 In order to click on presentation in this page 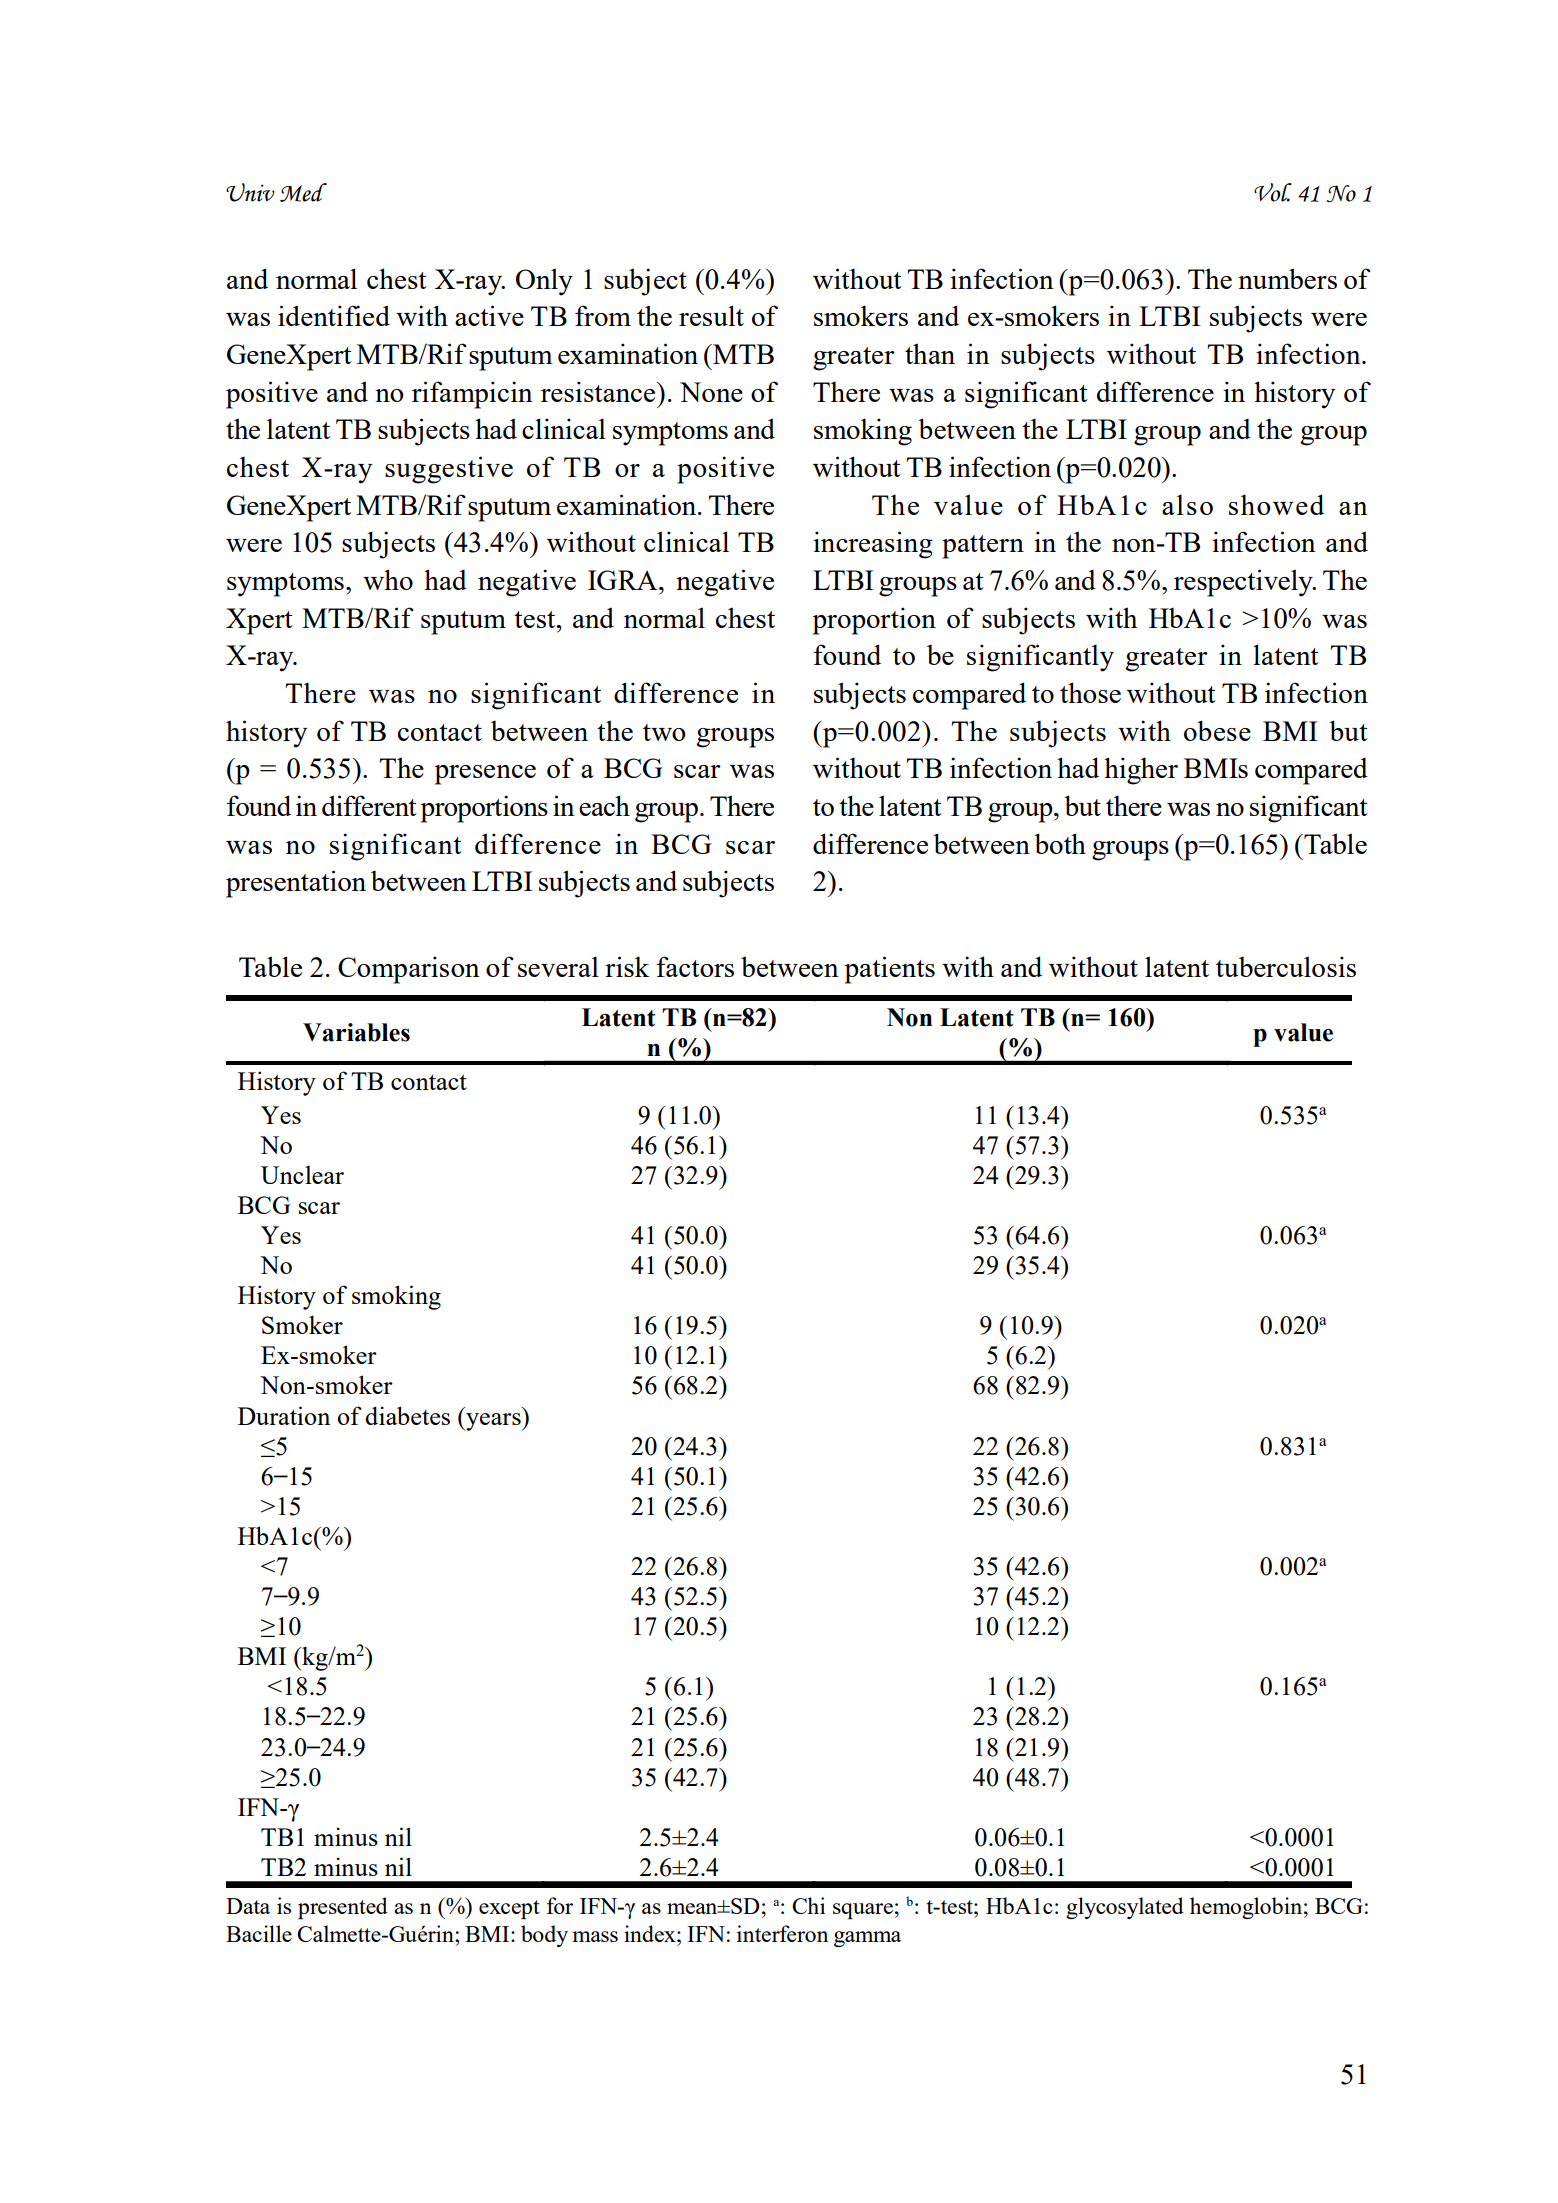, I will do `click(296, 884)`.
